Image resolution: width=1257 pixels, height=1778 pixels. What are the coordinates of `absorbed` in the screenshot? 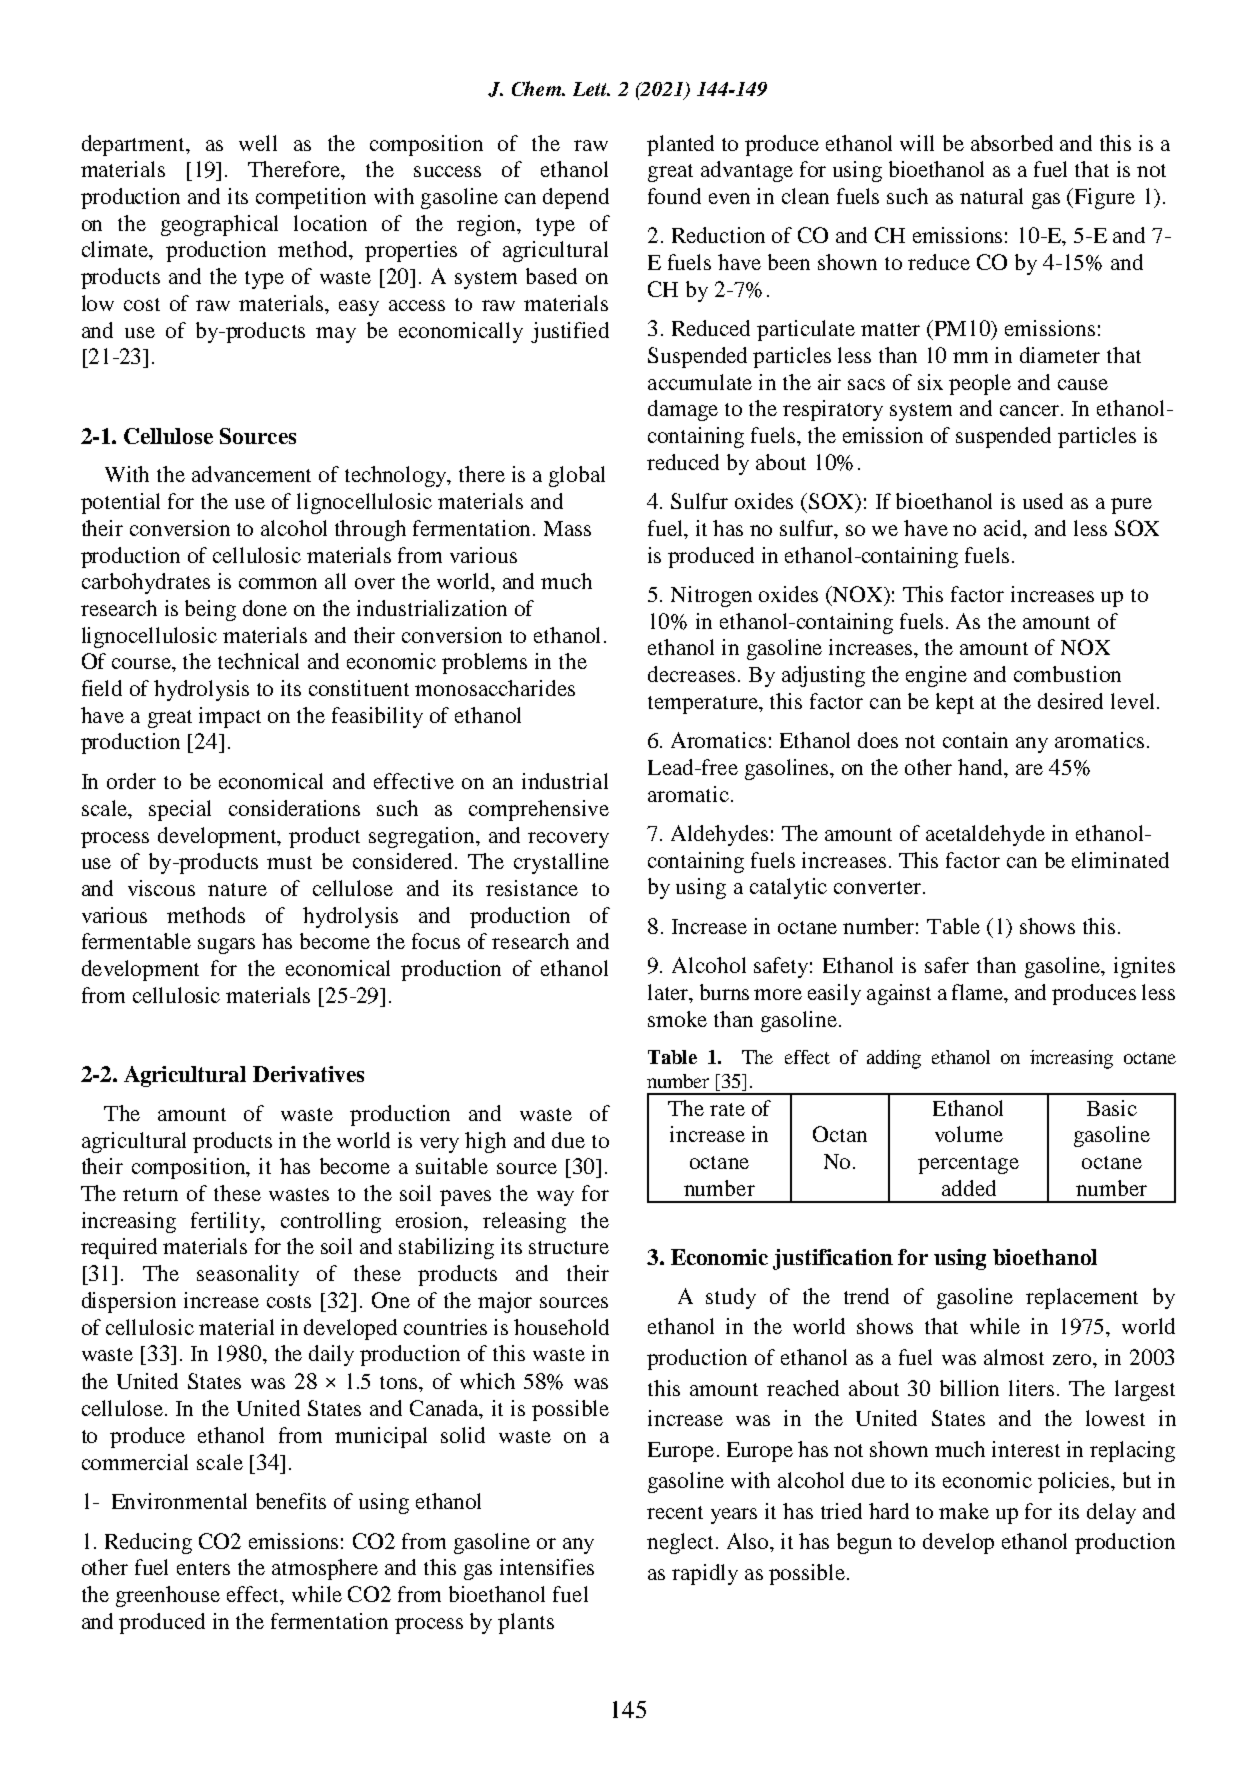 It's located at (1012, 143).
